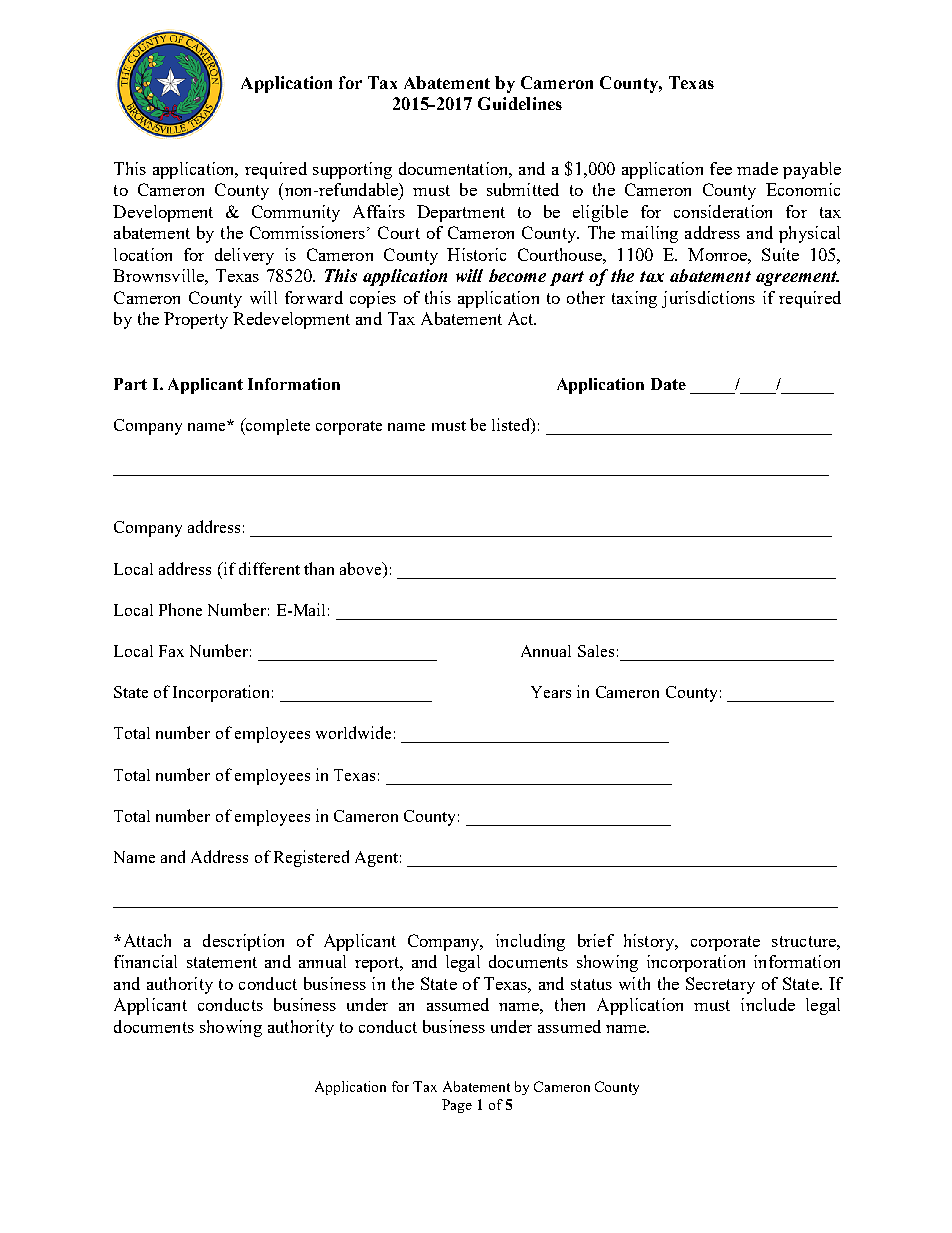 The height and width of the document is (1233, 952). Describe the element at coordinates (362, 570) in the document. I see `above` at that location.
